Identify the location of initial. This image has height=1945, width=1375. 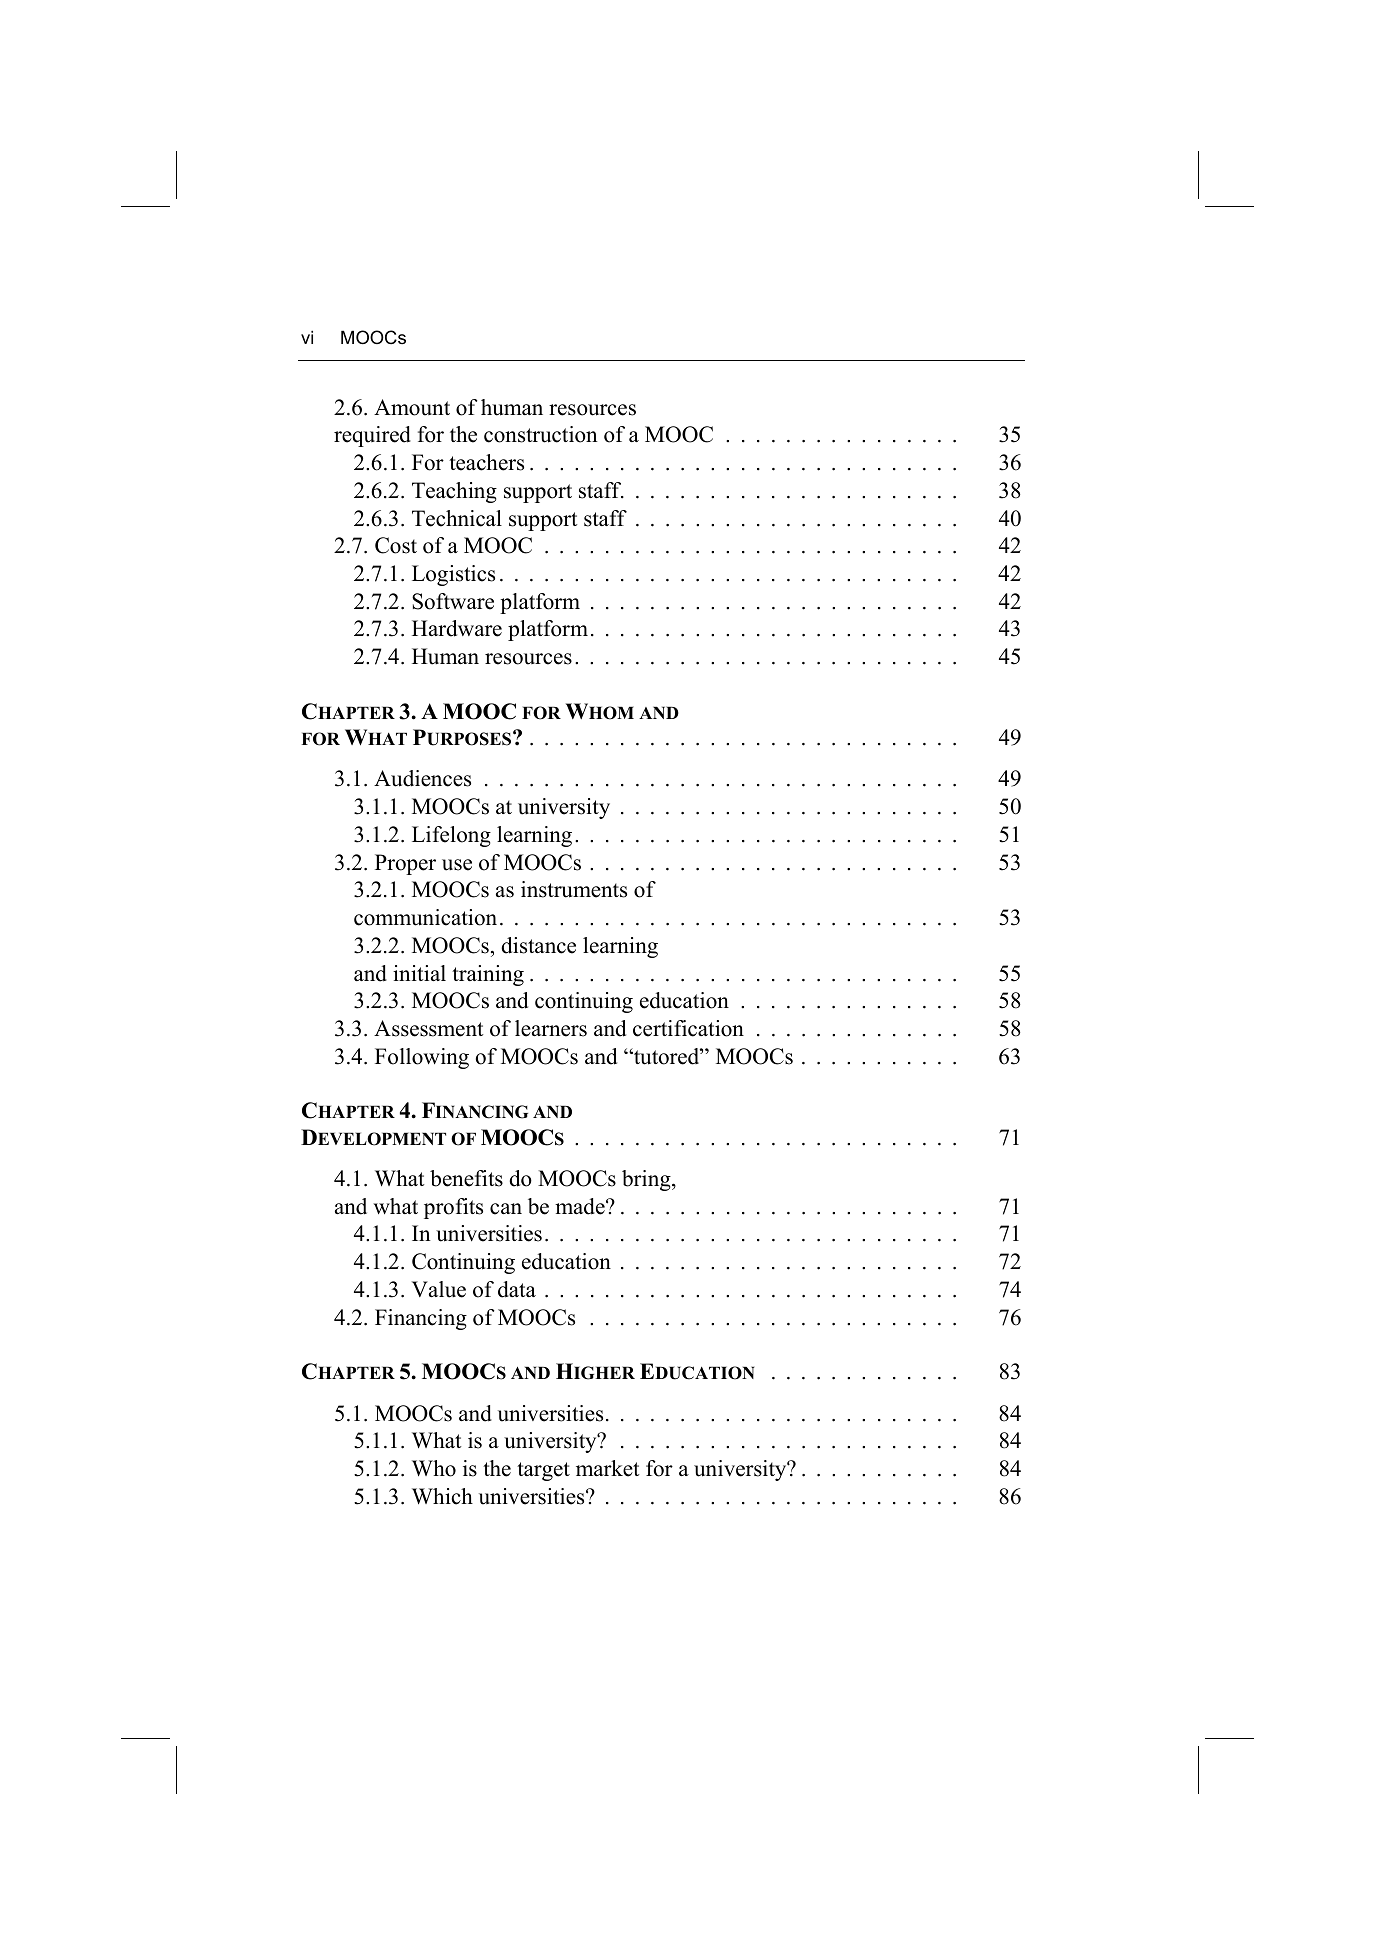
(419, 973).
